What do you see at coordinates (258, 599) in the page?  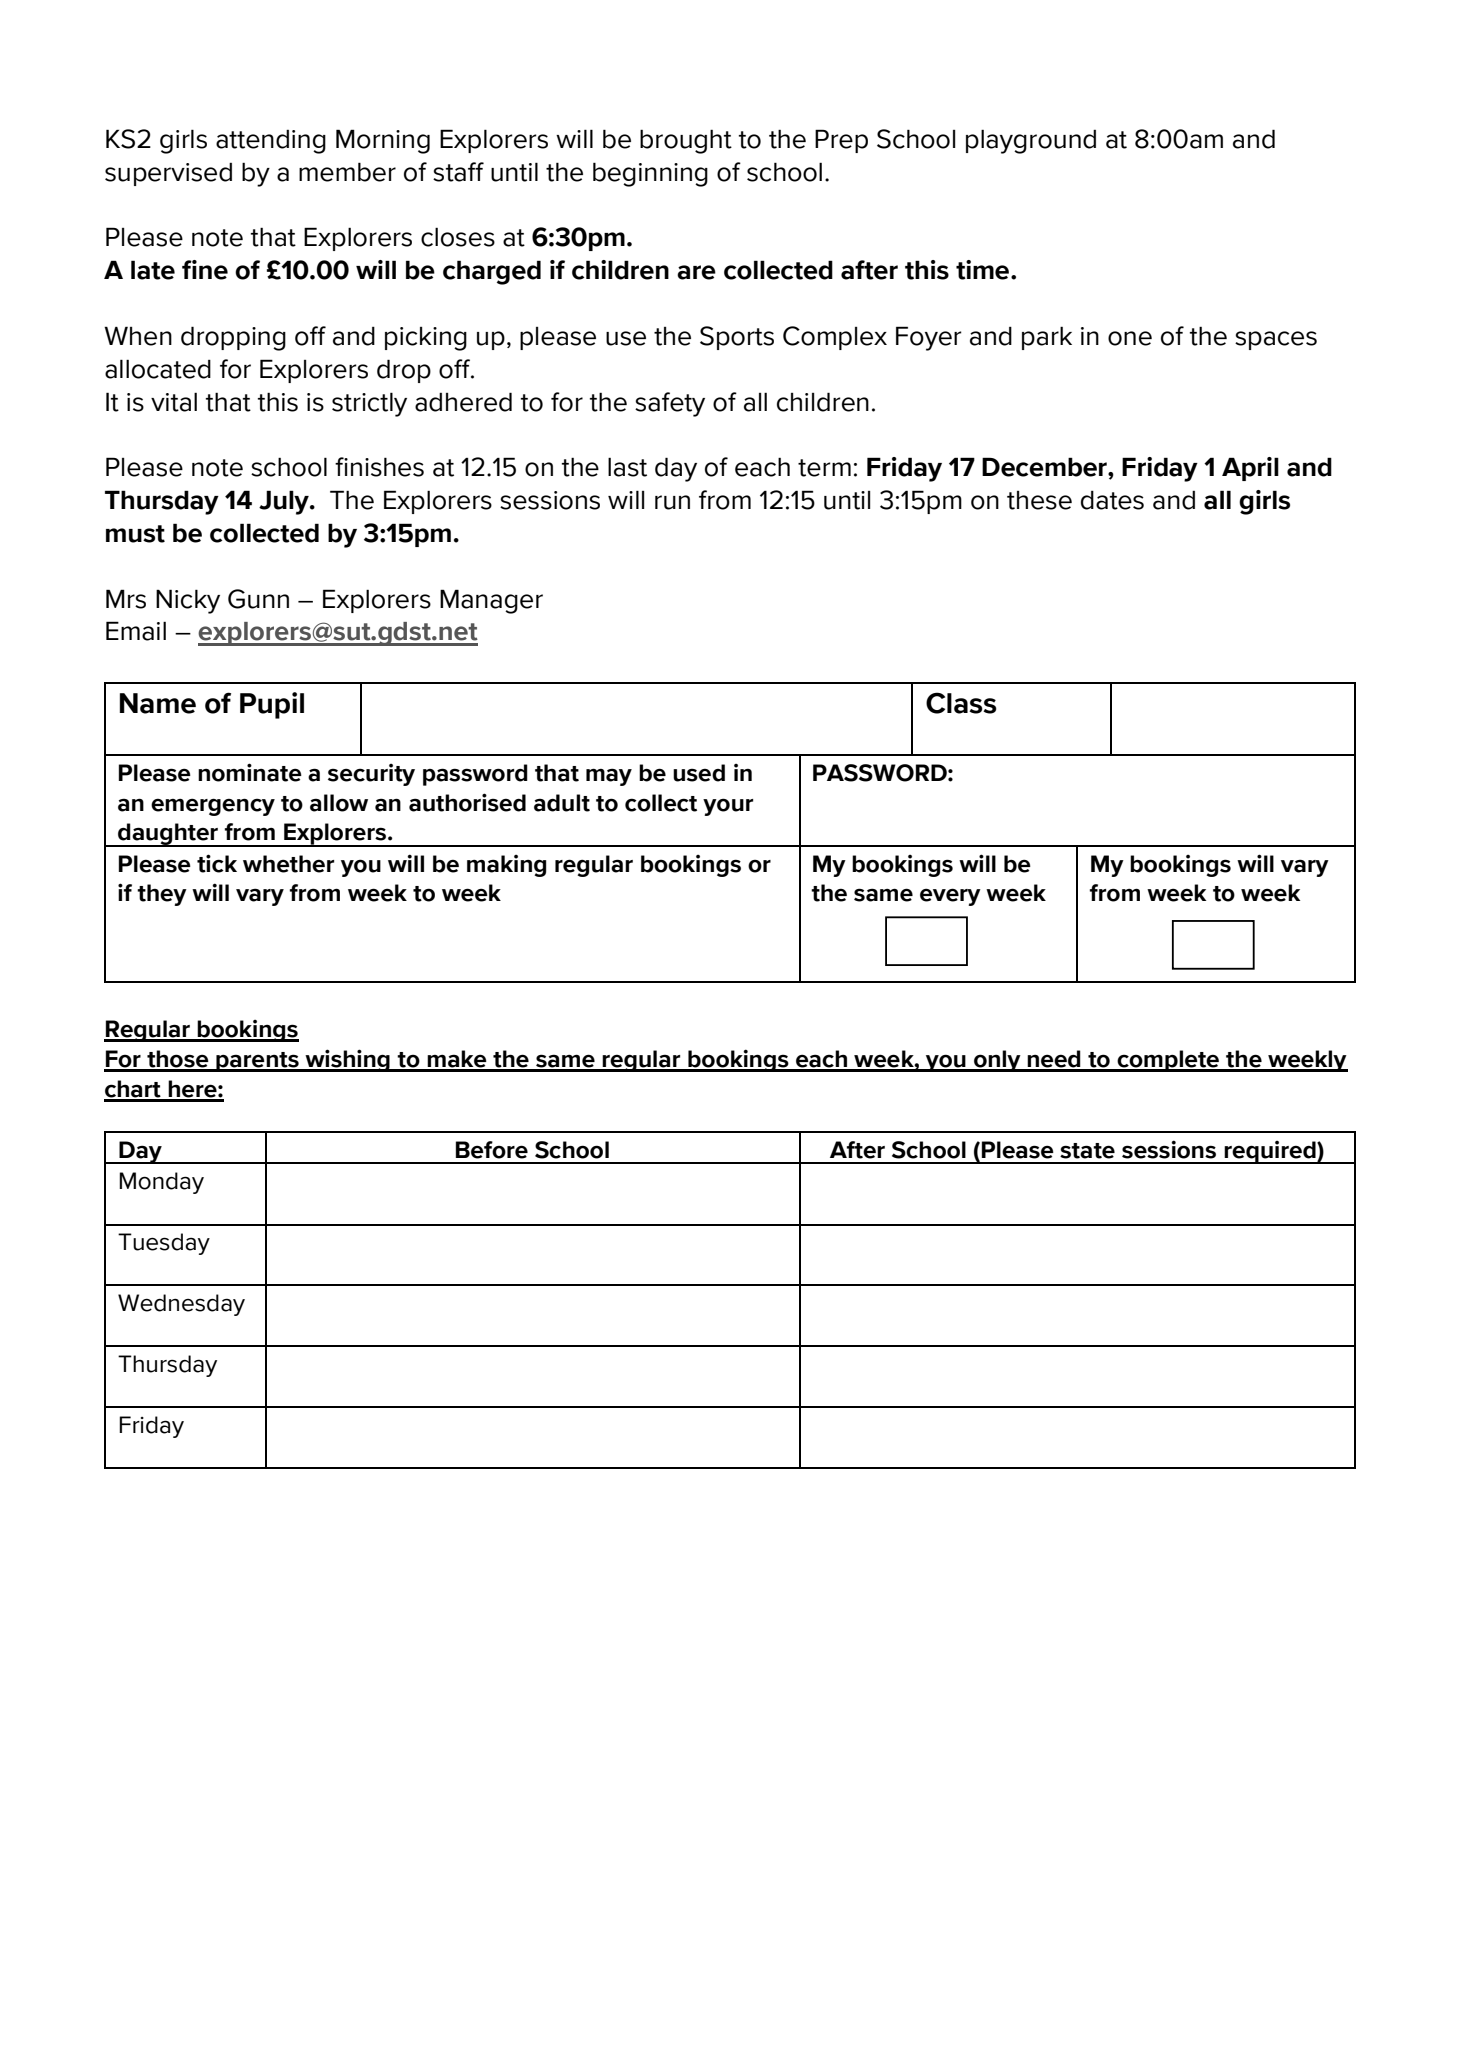 I see `Gunn` at bounding box center [258, 599].
